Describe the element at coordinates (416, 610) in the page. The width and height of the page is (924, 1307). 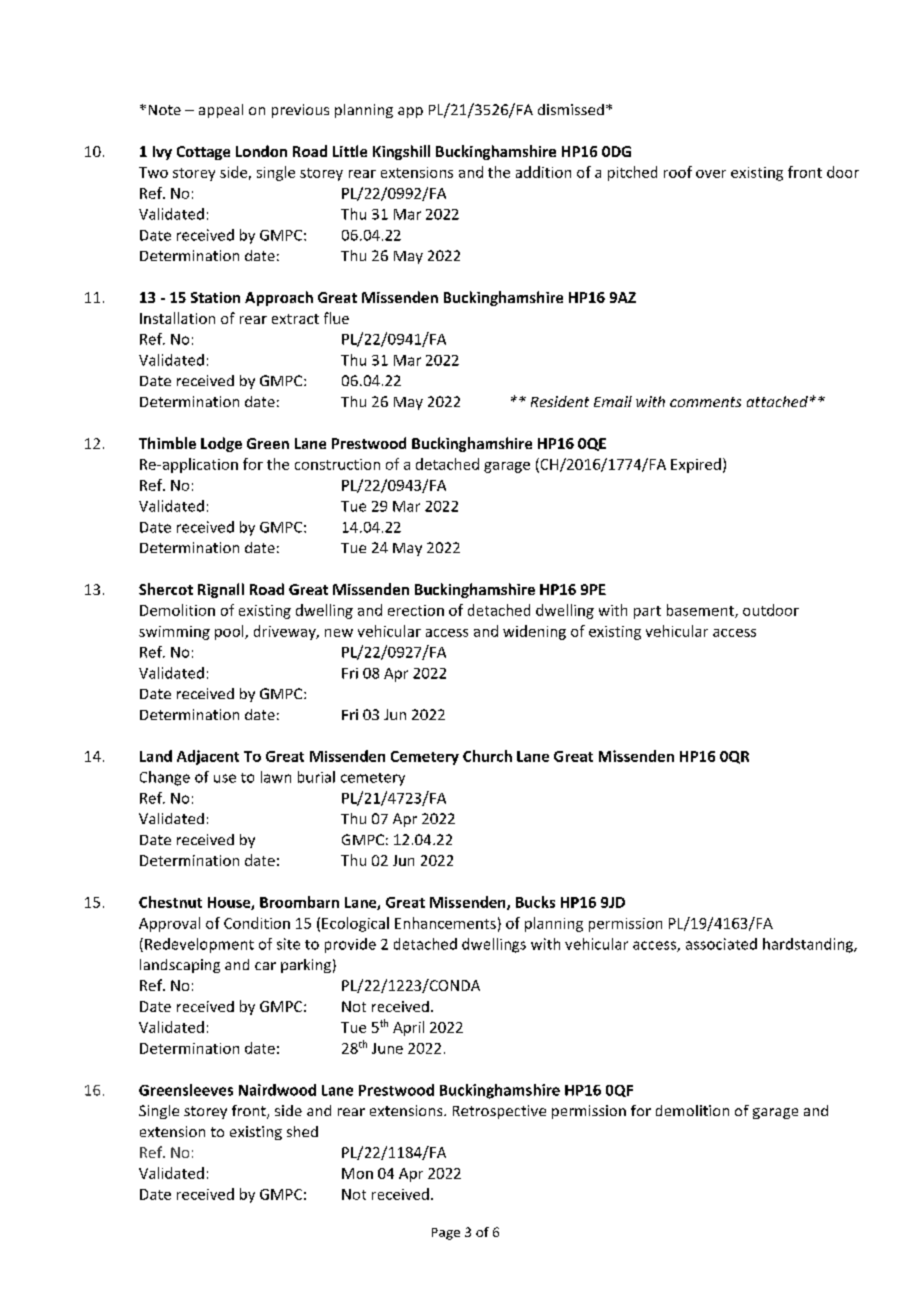
I see `erection` at that location.
